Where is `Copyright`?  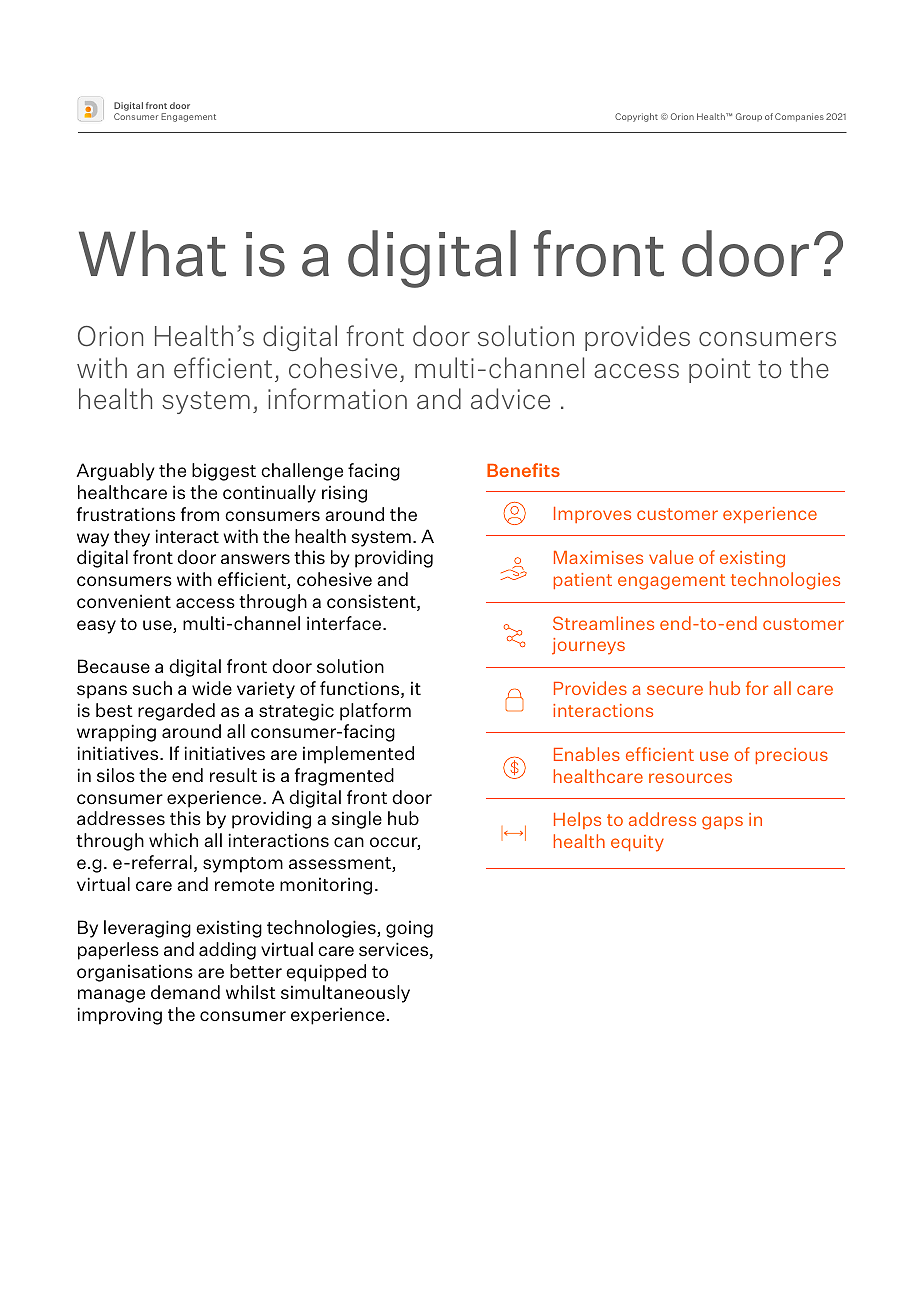
Copyright is located at coordinates (636, 117).
